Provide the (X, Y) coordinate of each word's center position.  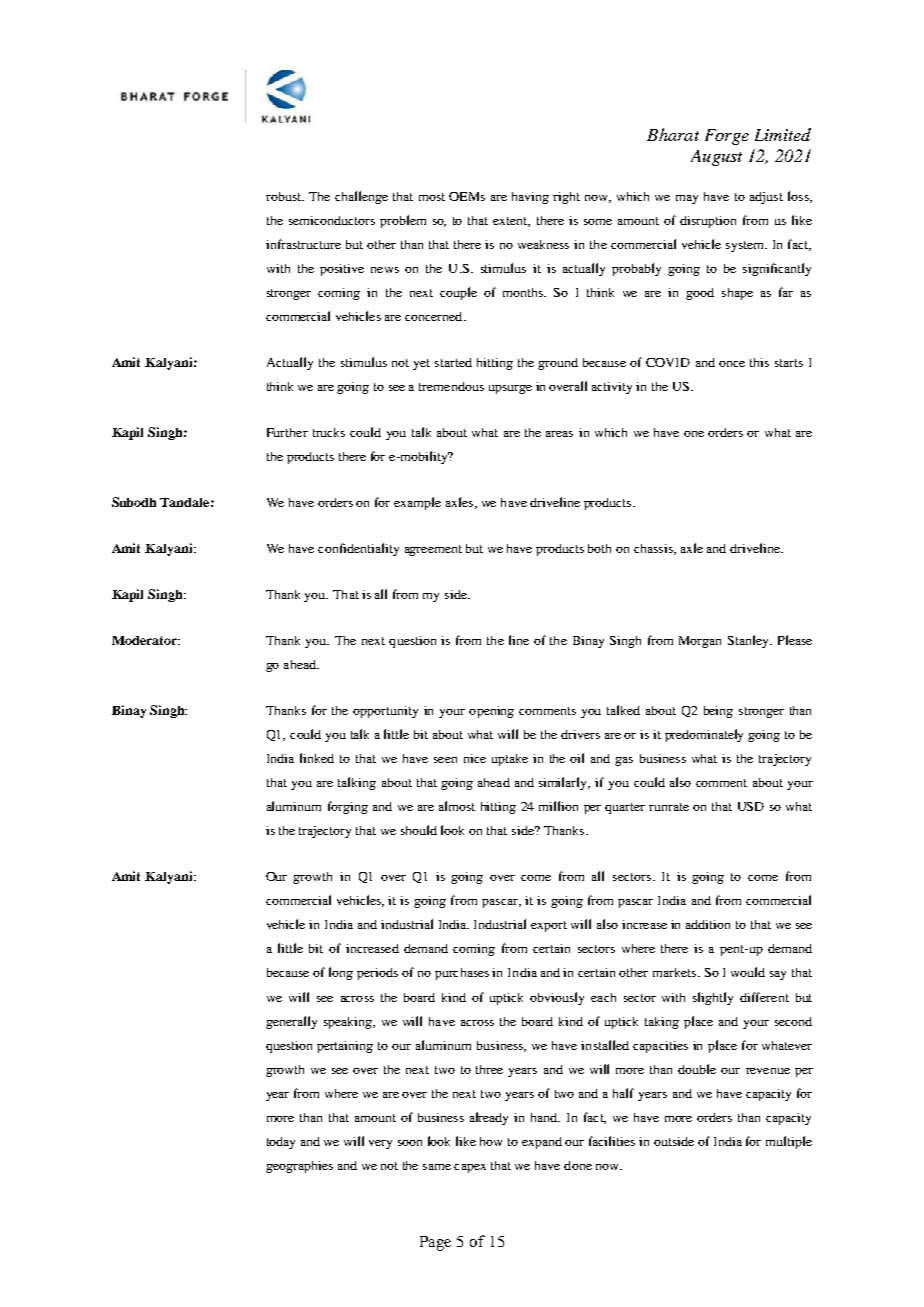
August (716, 158)
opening (491, 712)
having (530, 198)
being (718, 712)
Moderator (145, 640)
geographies (299, 1167)
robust (284, 196)
